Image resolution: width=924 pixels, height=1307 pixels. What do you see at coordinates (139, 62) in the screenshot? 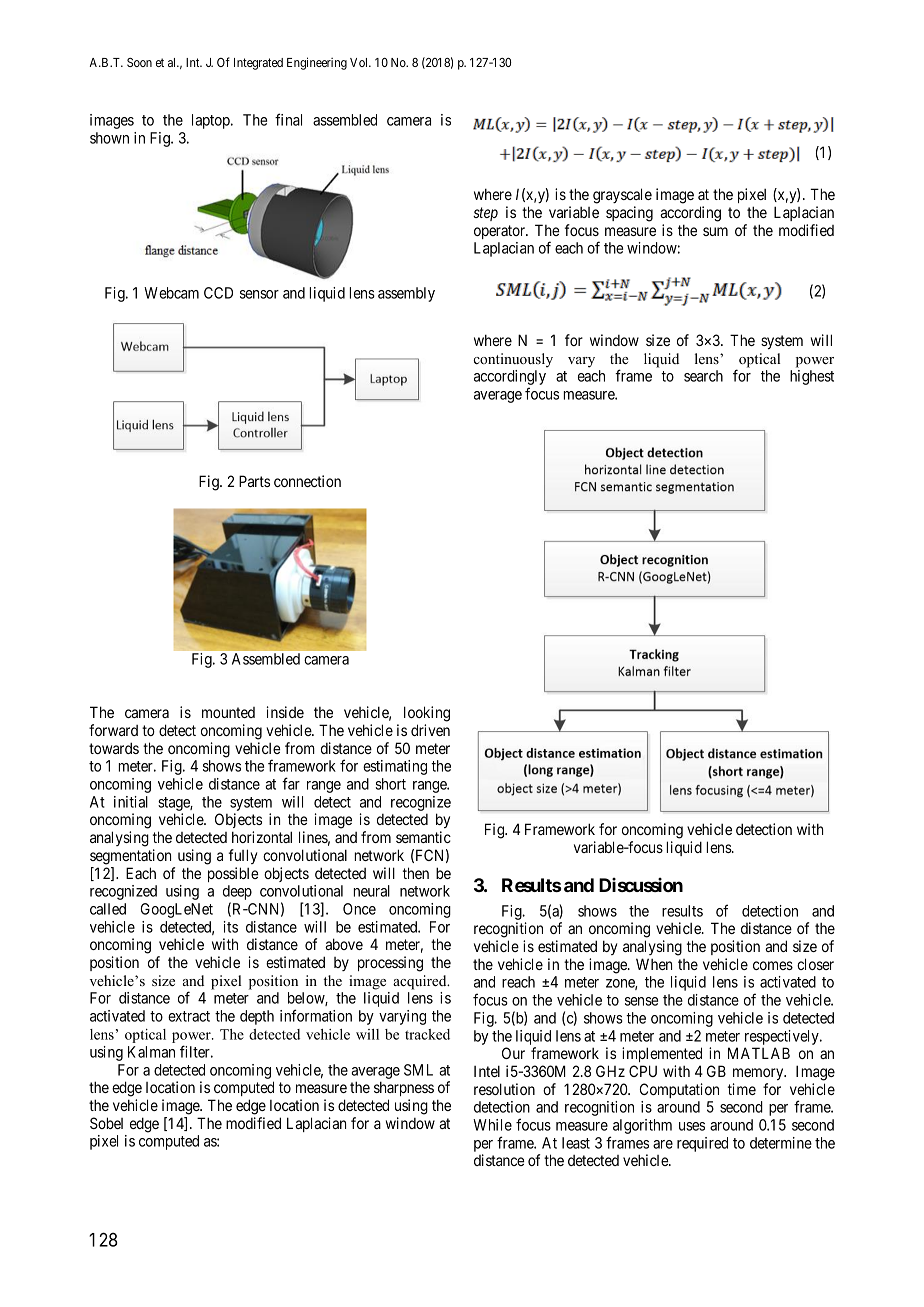
I see `Soon` at bounding box center [139, 62].
